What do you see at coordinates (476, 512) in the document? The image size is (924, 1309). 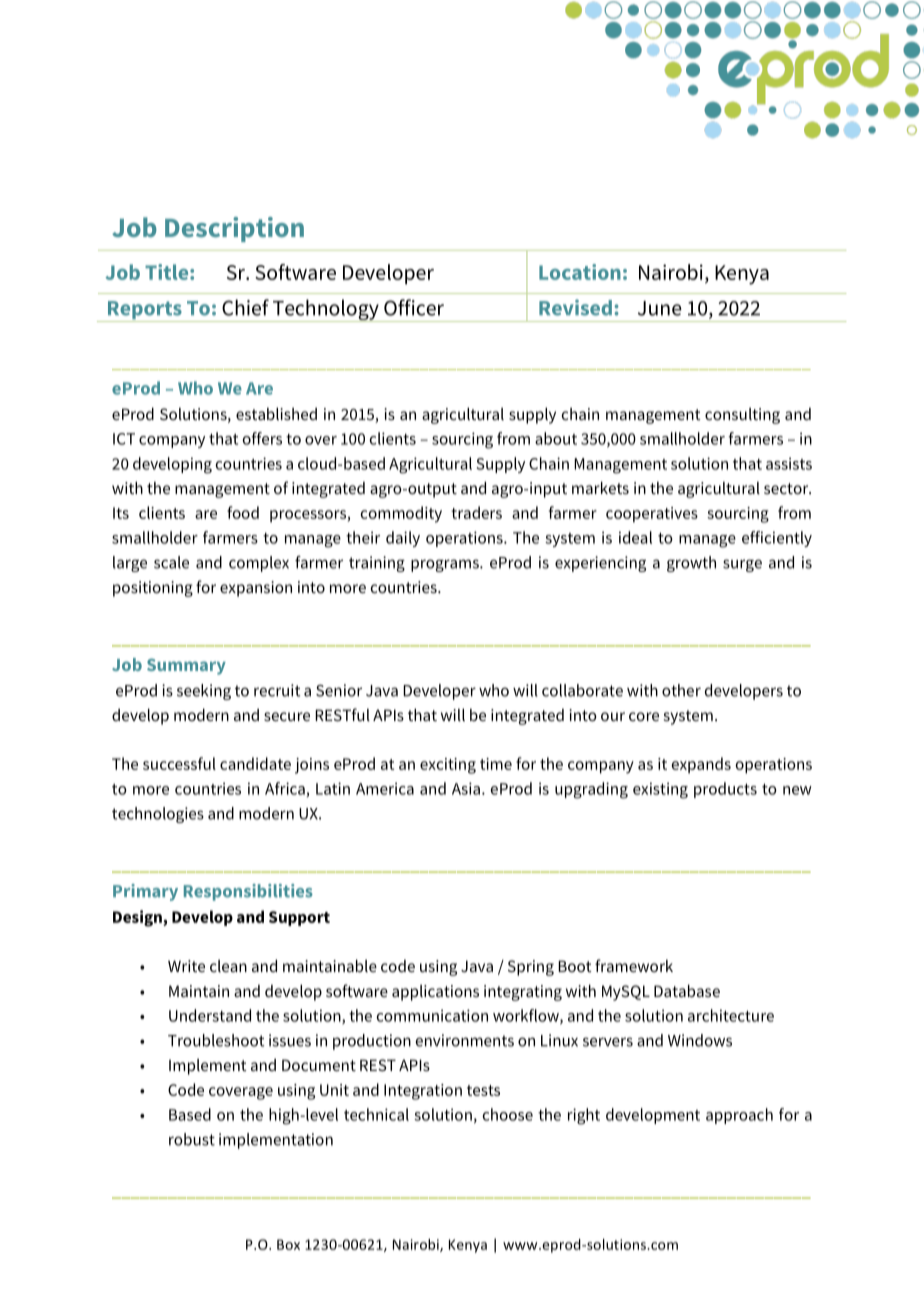 I see `traders` at bounding box center [476, 512].
